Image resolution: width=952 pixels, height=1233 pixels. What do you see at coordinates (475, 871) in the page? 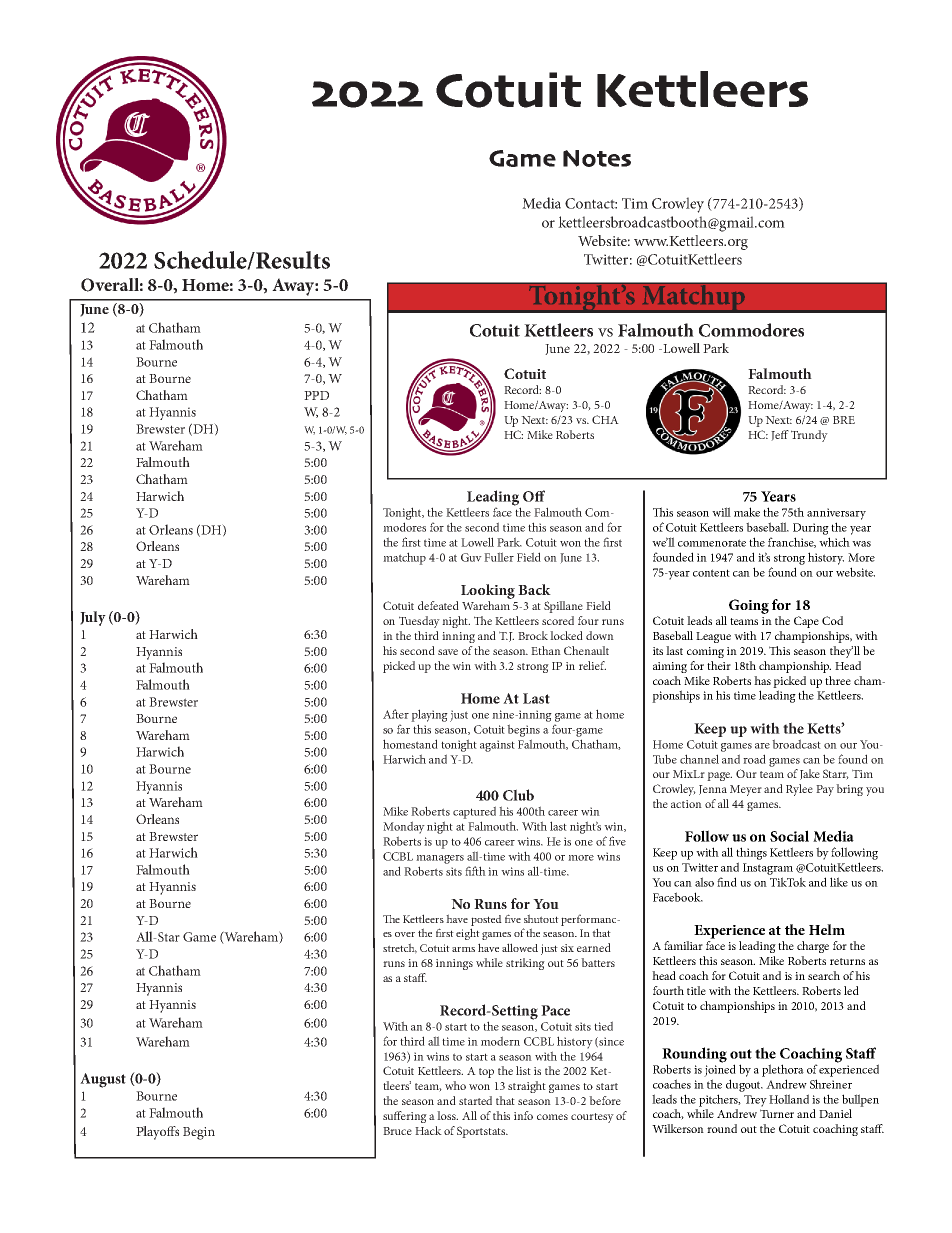
I see `fifth` at bounding box center [475, 871].
